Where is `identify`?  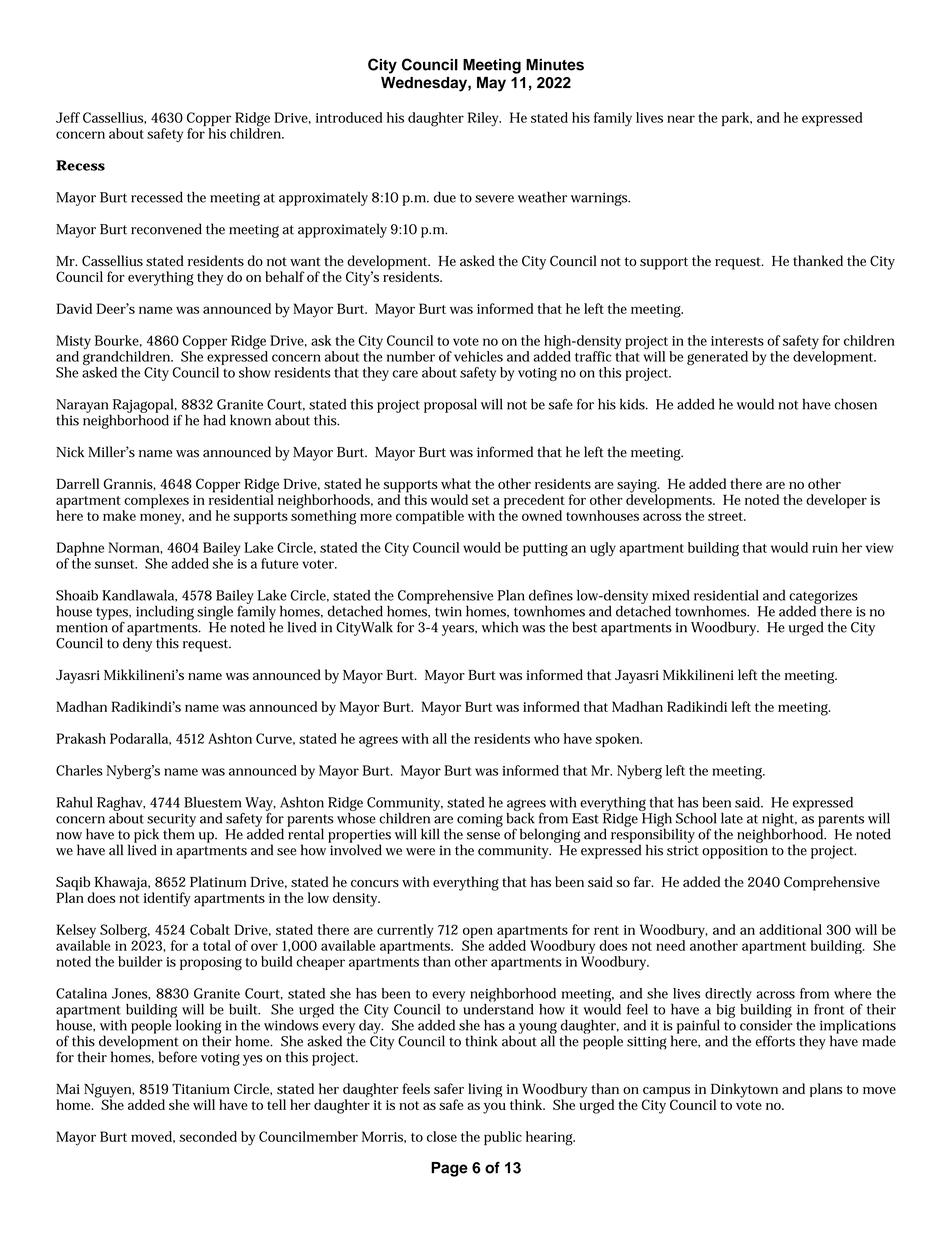 identify is located at coordinates (167, 899).
